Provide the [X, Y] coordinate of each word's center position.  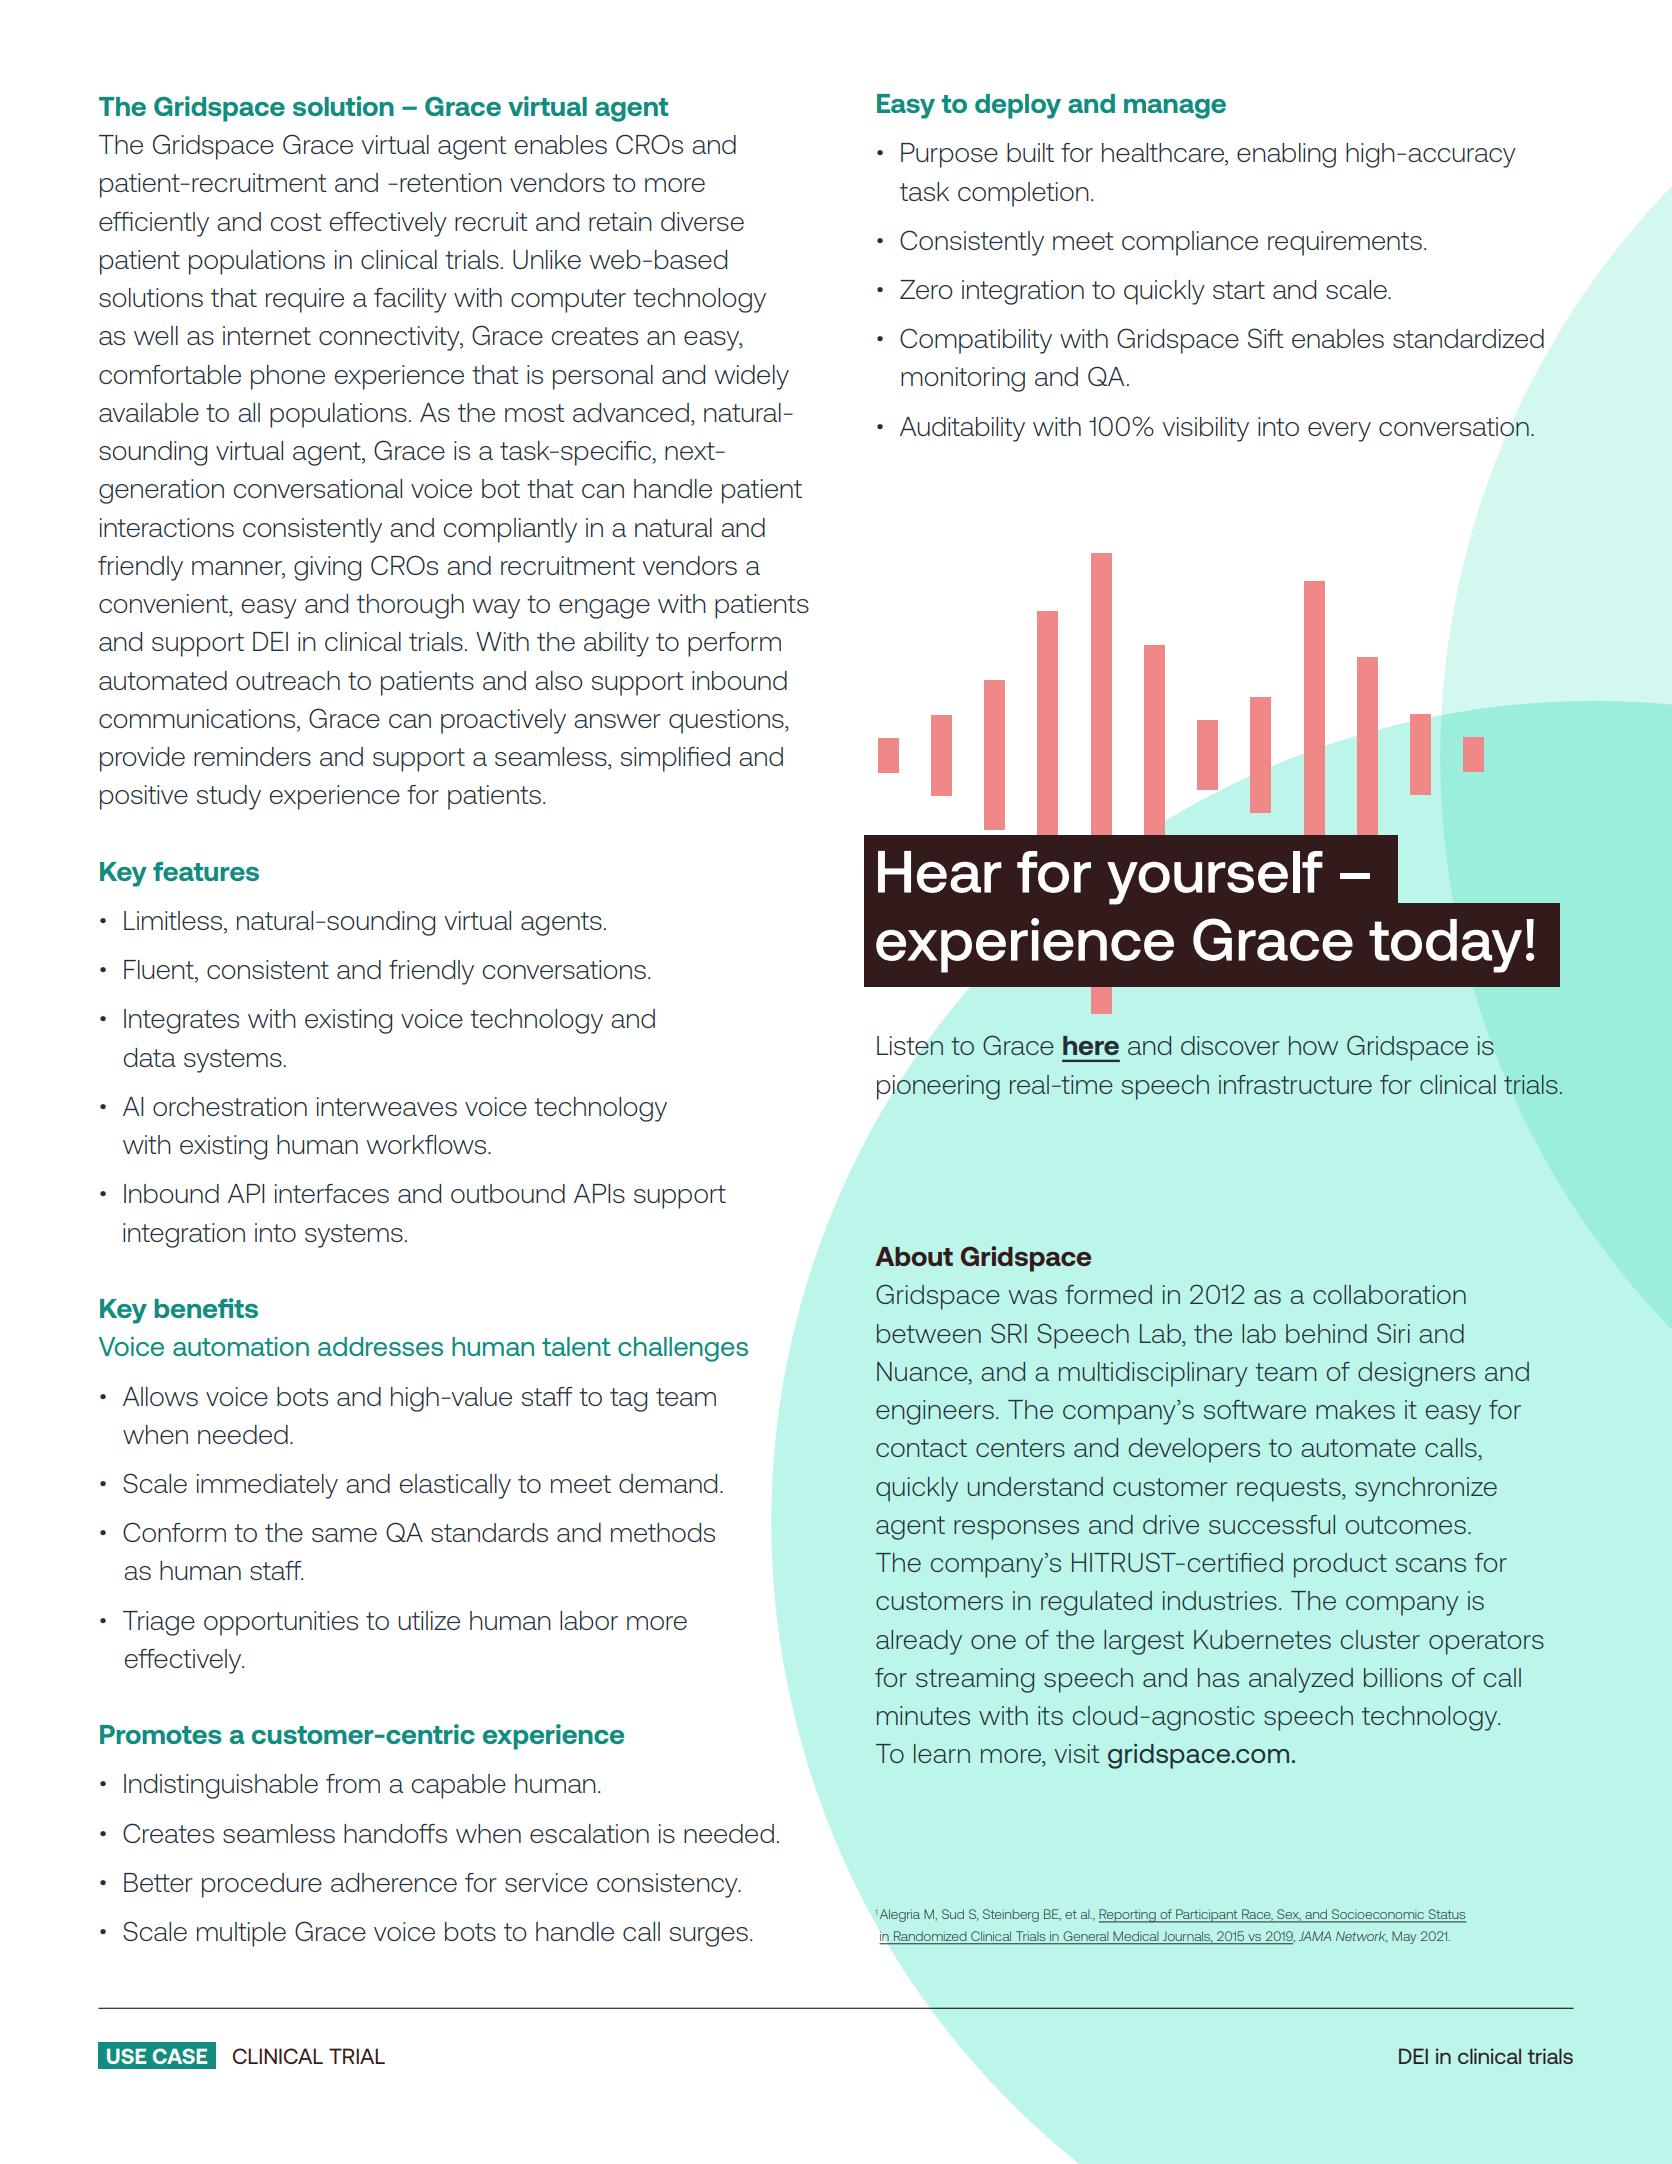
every [1339, 432]
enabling [1286, 155]
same [344, 1535]
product [1340, 1565]
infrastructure [1295, 1084]
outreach [288, 680]
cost [296, 222]
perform [734, 644]
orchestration [230, 1106]
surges [709, 1937]
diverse [702, 221]
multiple [241, 1934]
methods [663, 1532]
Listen [910, 1046]
